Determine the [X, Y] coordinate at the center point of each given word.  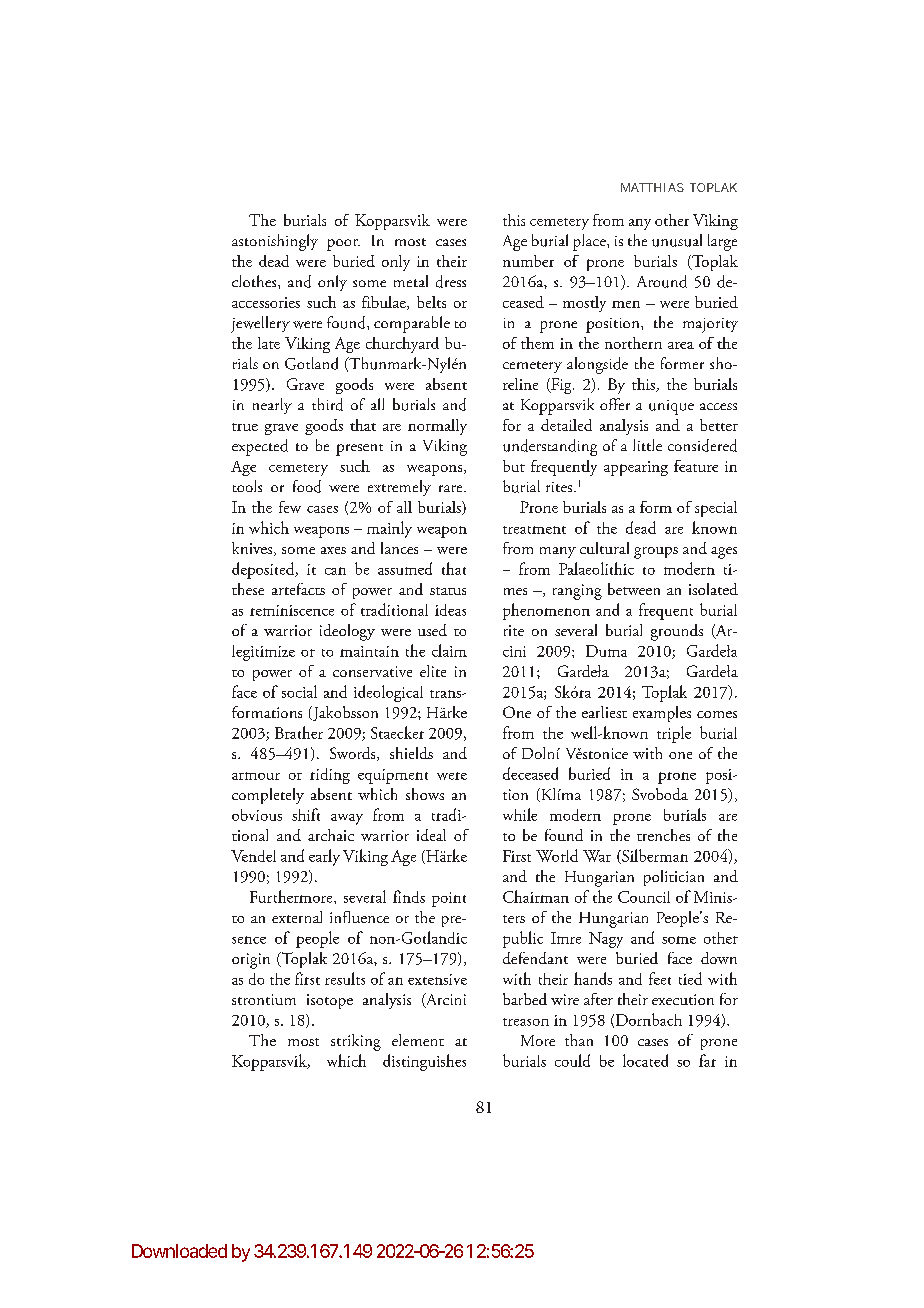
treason [526, 1022]
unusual [677, 240]
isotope [330, 1001]
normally [437, 427]
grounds [677, 632]
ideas [450, 610]
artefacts [298, 589]
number [528, 261]
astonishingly [275, 242]
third [327, 404]
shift [306, 814]
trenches [663, 835]
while [520, 814]
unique [671, 407]
